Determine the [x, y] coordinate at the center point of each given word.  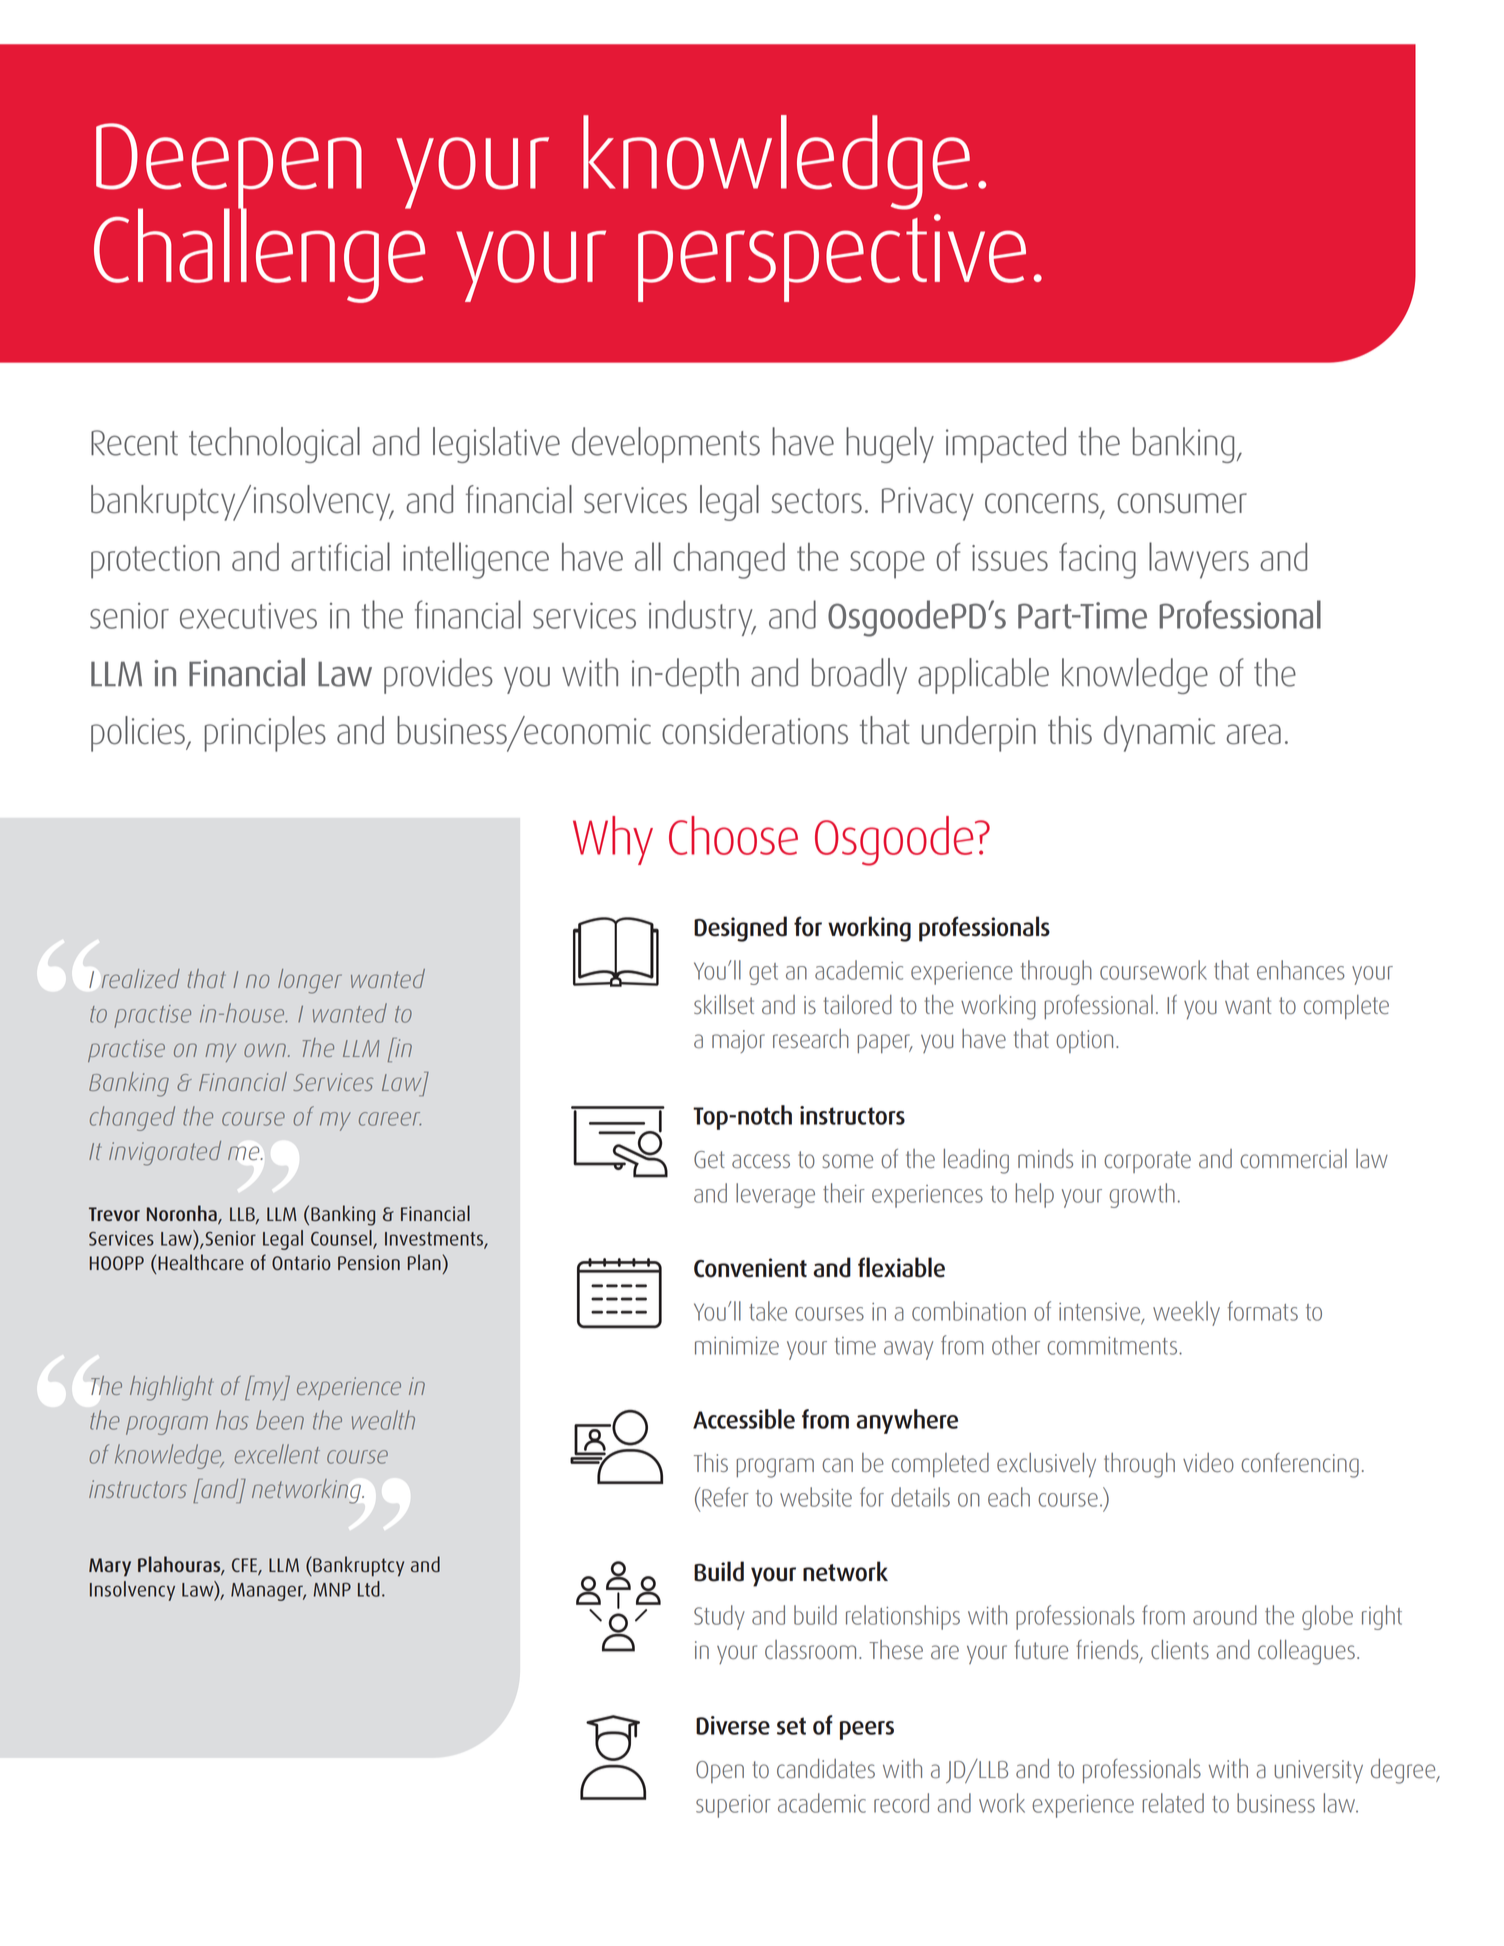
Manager [268, 1592]
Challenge [259, 254]
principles [265, 734]
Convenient [750, 1268]
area [1254, 734]
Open [720, 1772]
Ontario [301, 1263]
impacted [1006, 445]
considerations [755, 730]
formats [1263, 1311]
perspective [832, 258]
